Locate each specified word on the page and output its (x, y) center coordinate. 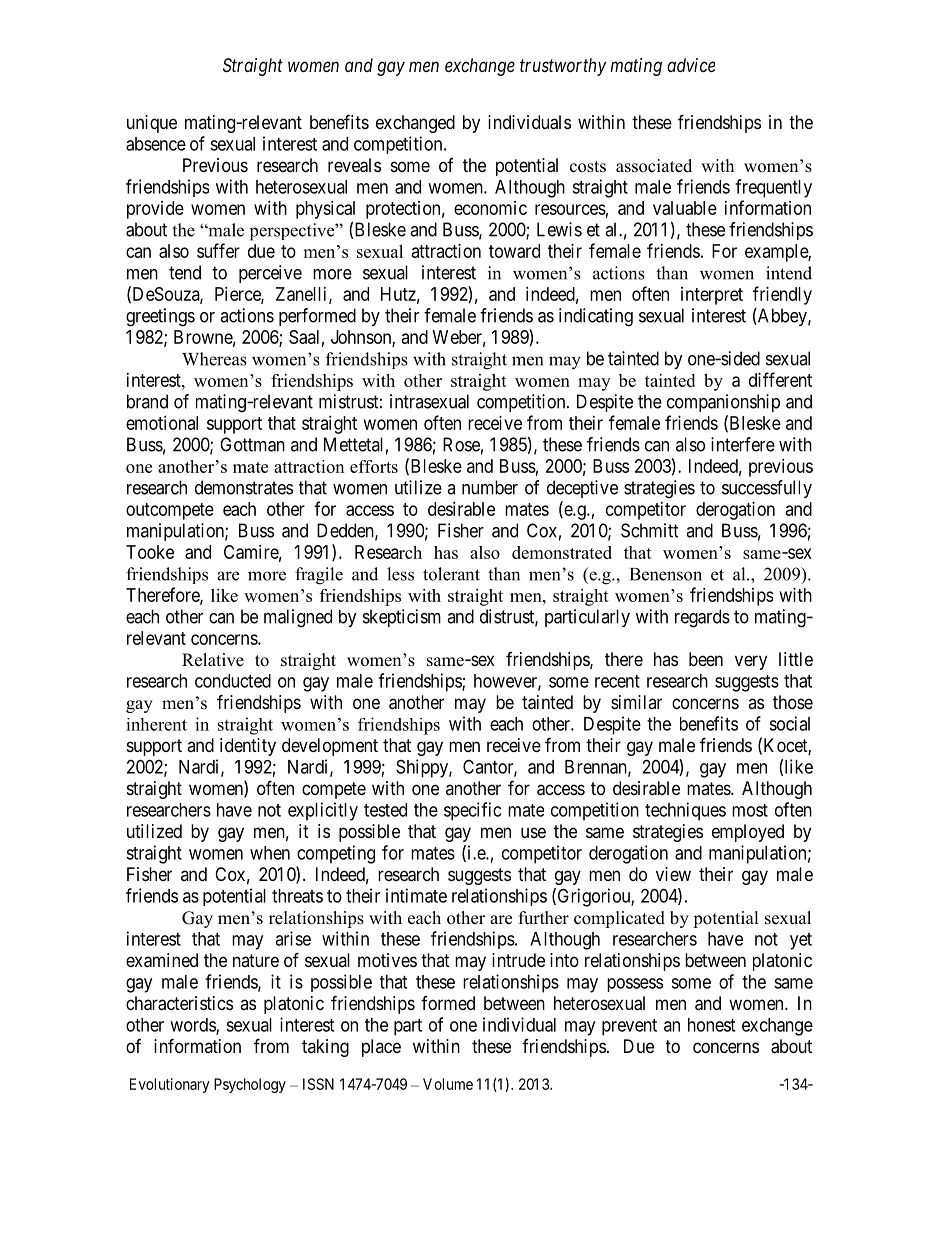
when (270, 853)
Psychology (250, 1085)
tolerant (451, 574)
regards (702, 618)
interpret (712, 296)
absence (156, 144)
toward (514, 251)
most (750, 810)
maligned (298, 618)
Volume (448, 1084)
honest (711, 1025)
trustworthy (563, 67)
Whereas (214, 359)
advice (691, 65)
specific (472, 811)
